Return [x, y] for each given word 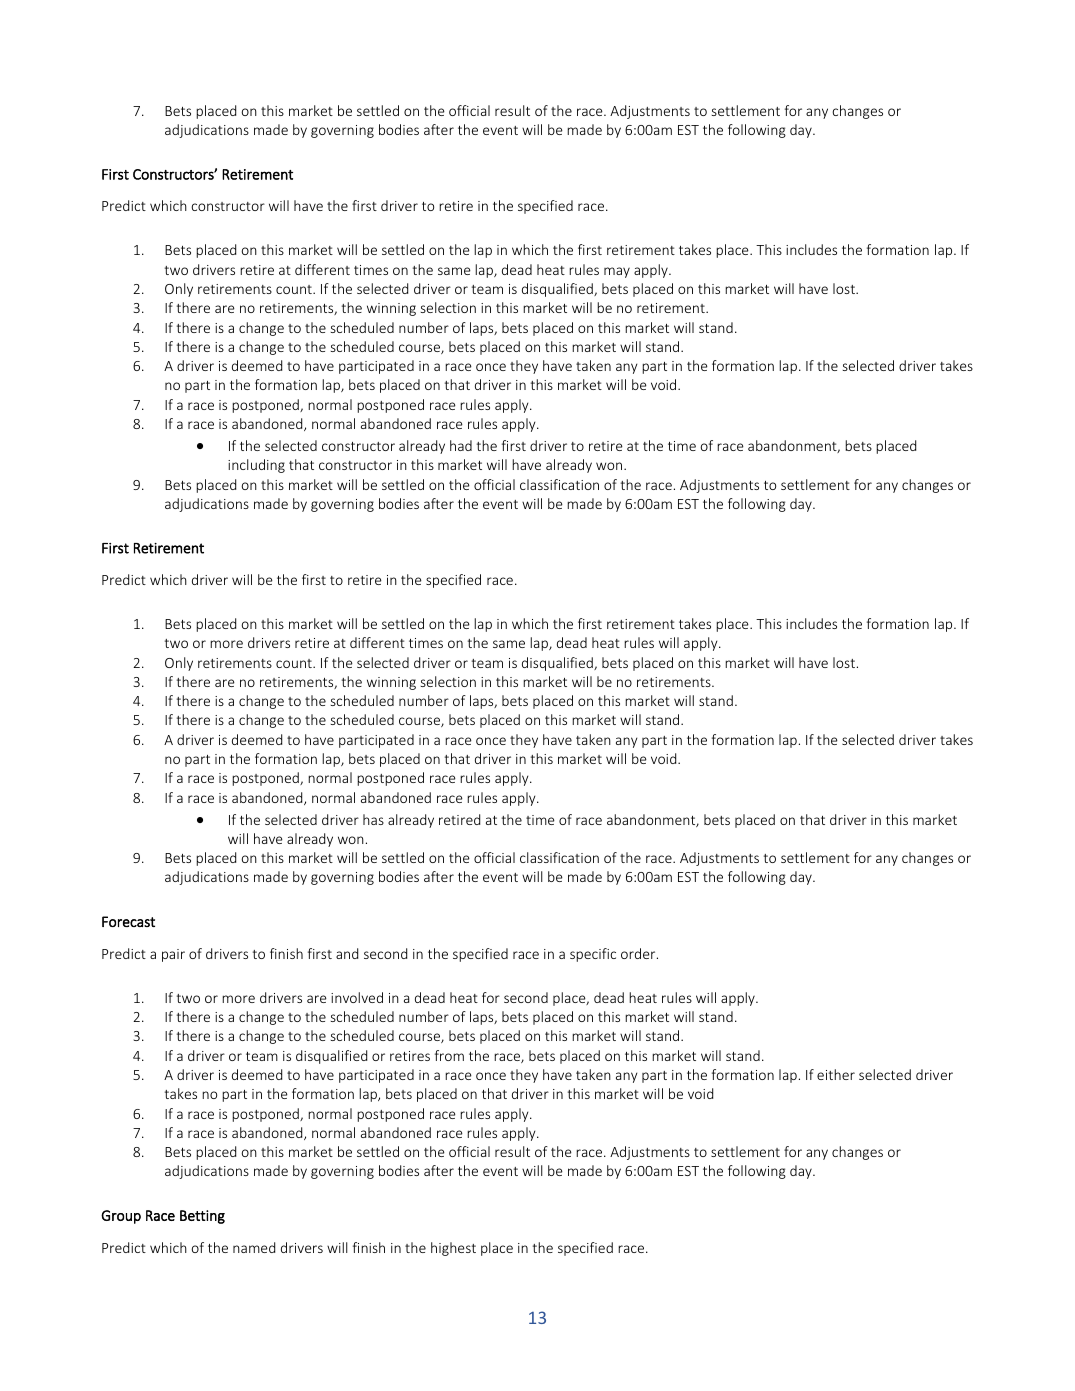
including [256, 466]
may [617, 272]
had [461, 445]
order [639, 953]
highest [453, 1249]
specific [593, 955]
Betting [202, 1217]
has [373, 819]
